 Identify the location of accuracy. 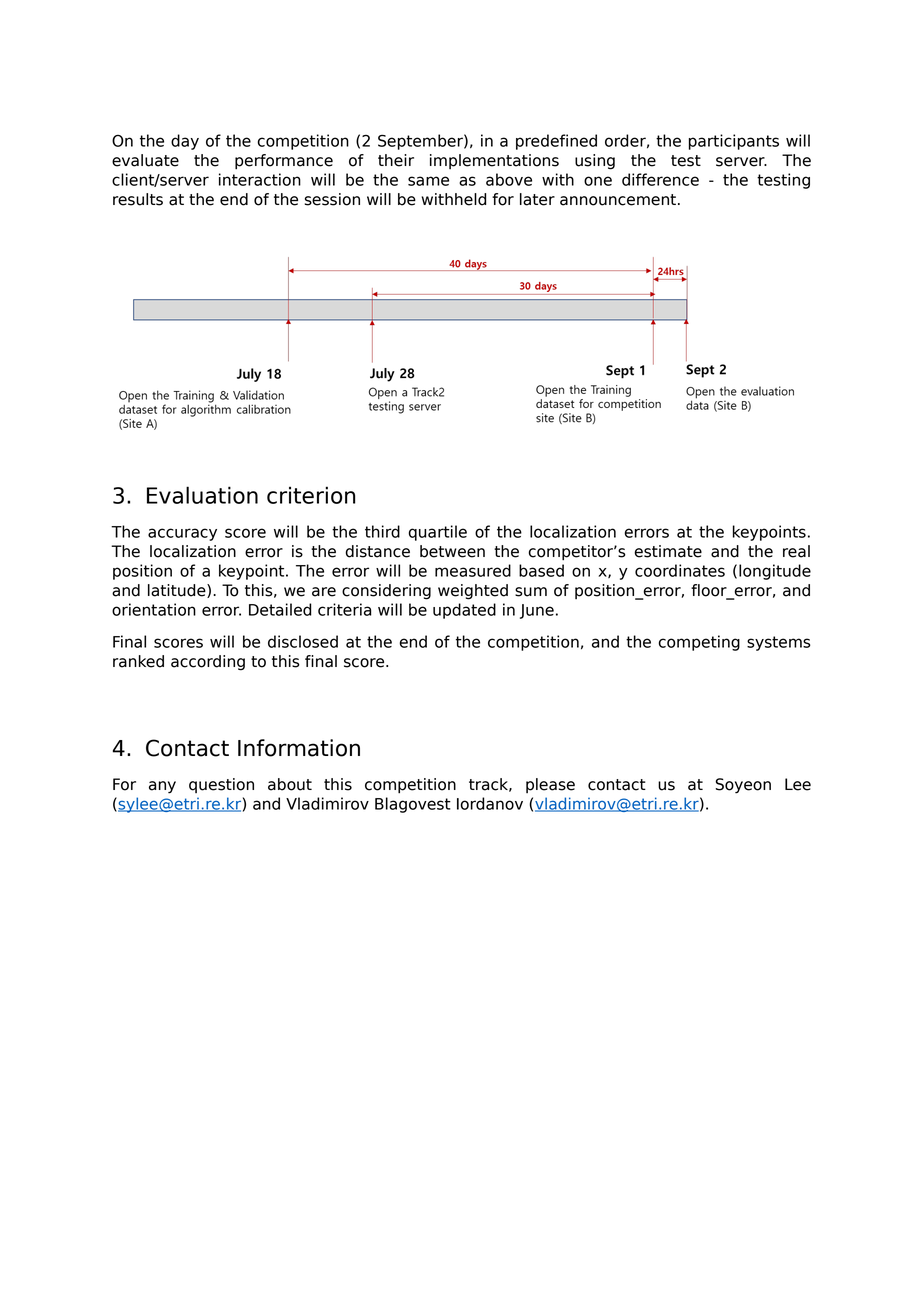
(182, 534).
